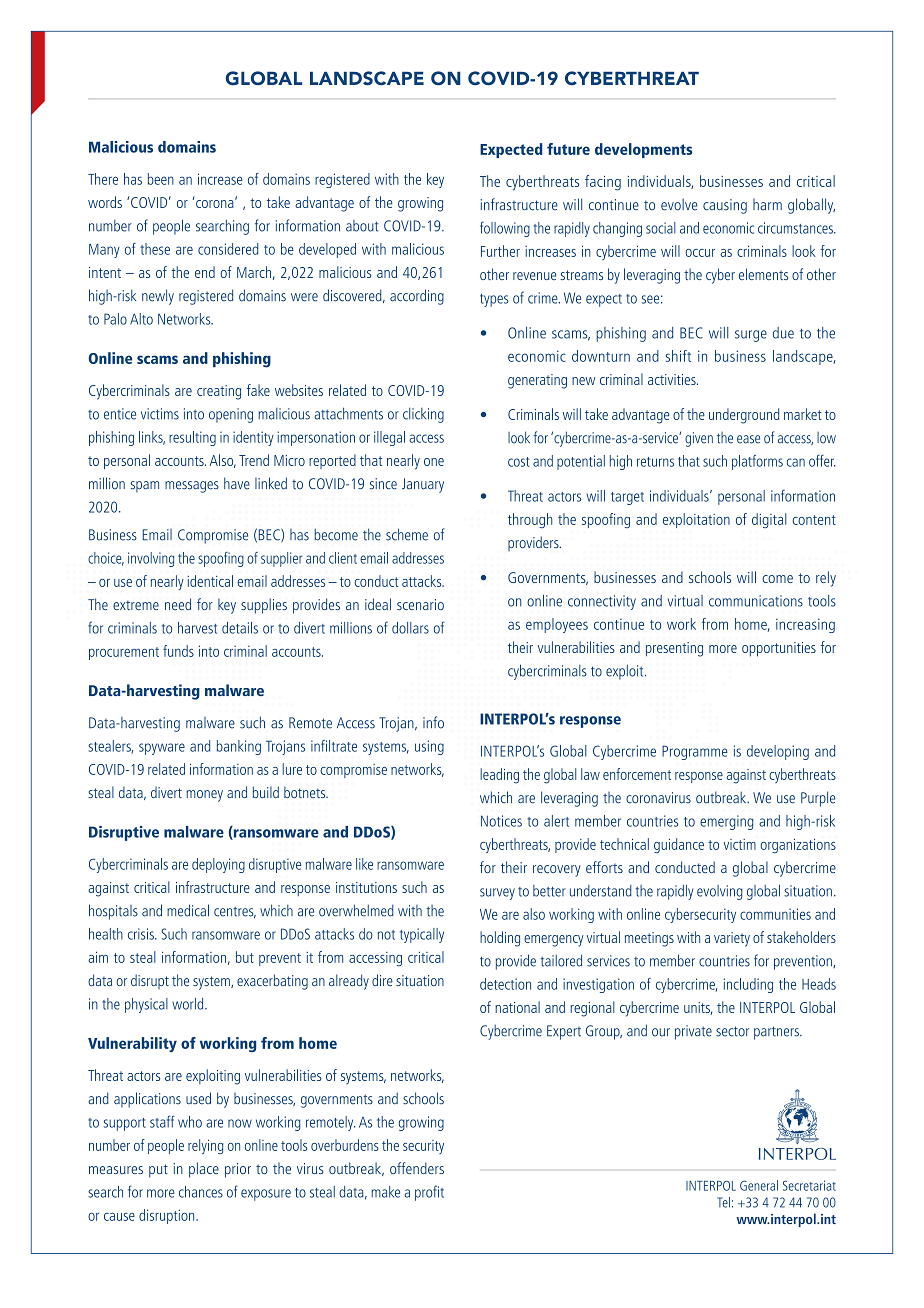 The width and height of the image is (924, 1308). Describe the element at coordinates (505, 229) in the image. I see `following` at that location.
